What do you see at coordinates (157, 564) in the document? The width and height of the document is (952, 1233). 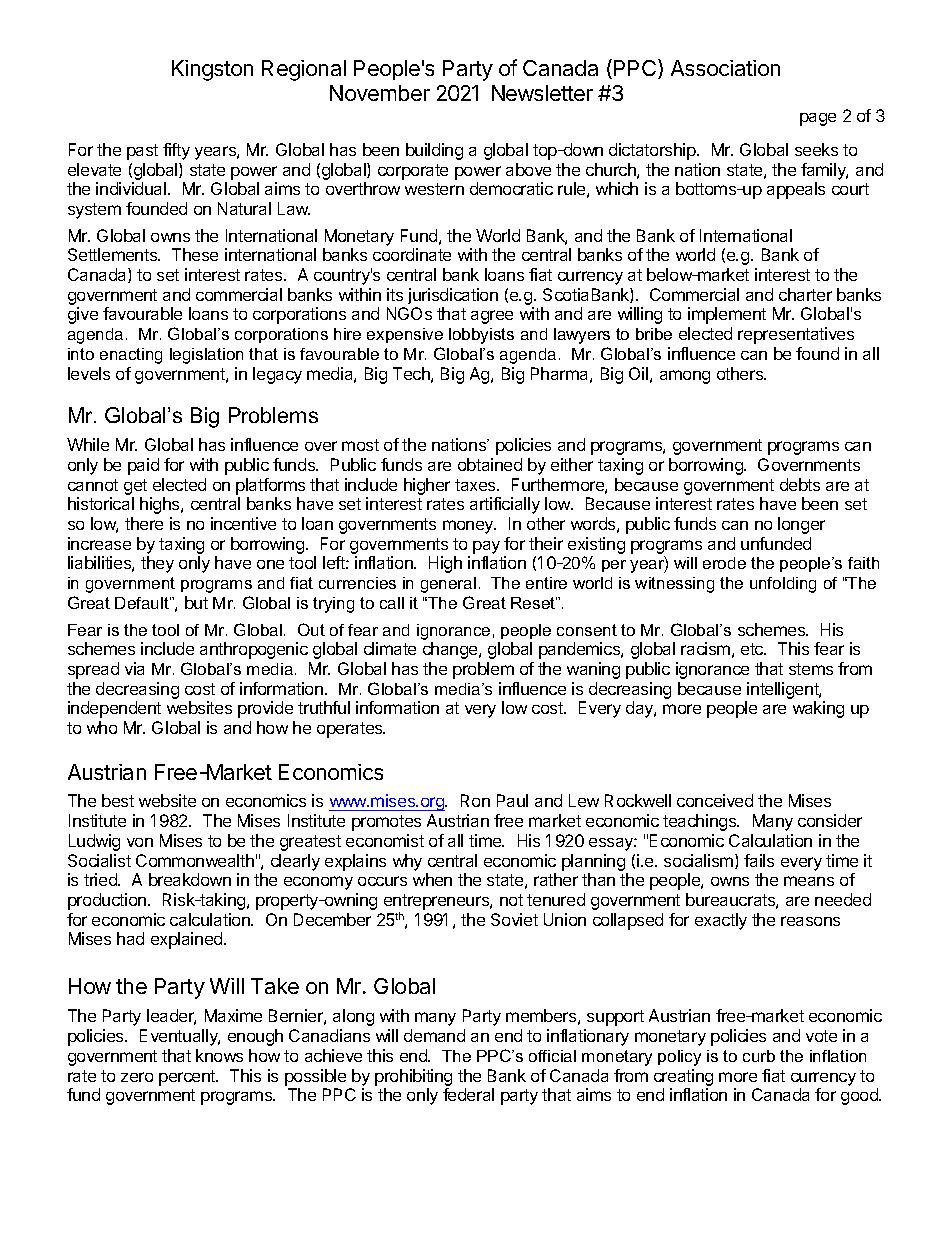 I see `they` at bounding box center [157, 564].
